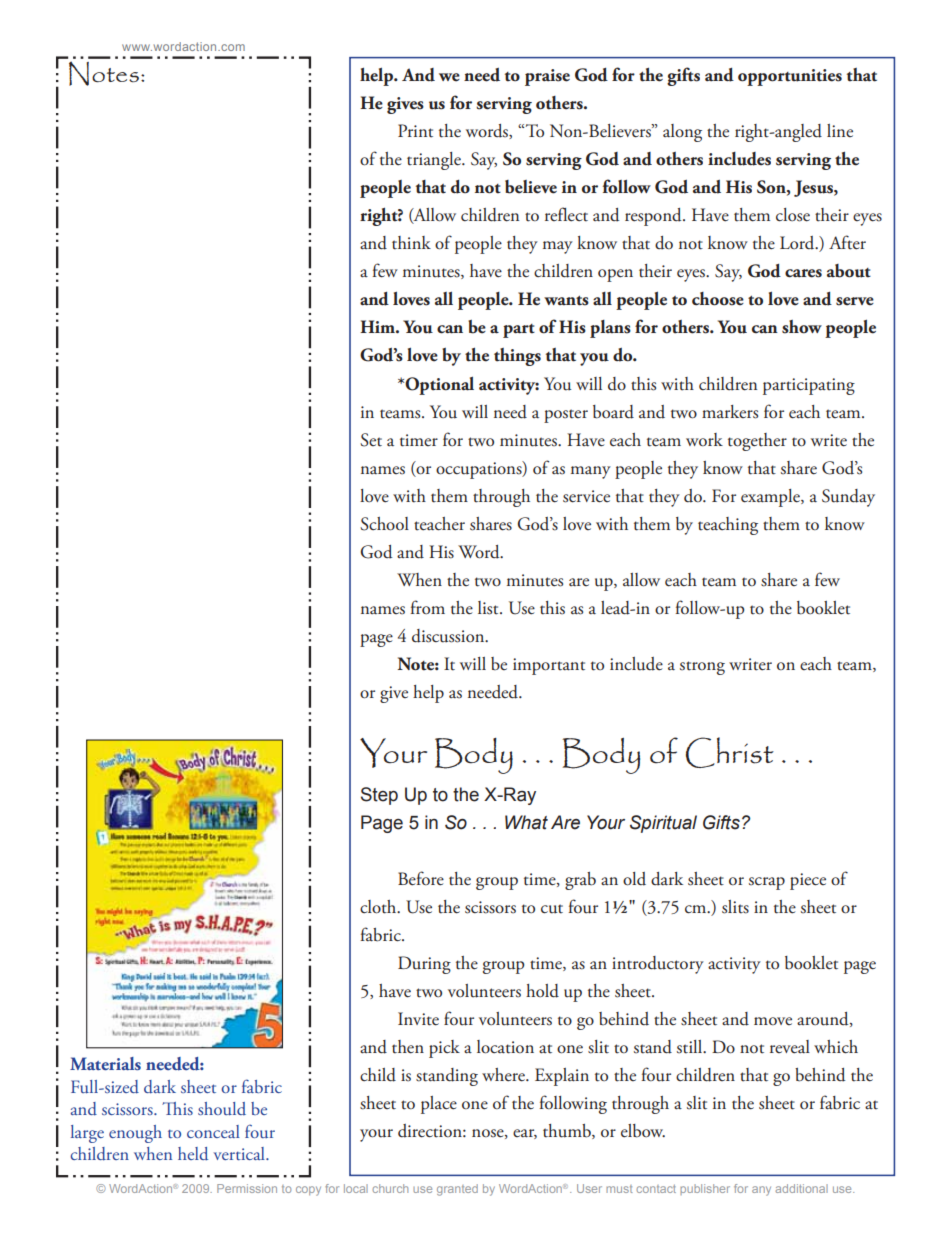 Image resolution: width=952 pixels, height=1233 pixels. What do you see at coordinates (415, 131) in the screenshot?
I see `Print` at bounding box center [415, 131].
